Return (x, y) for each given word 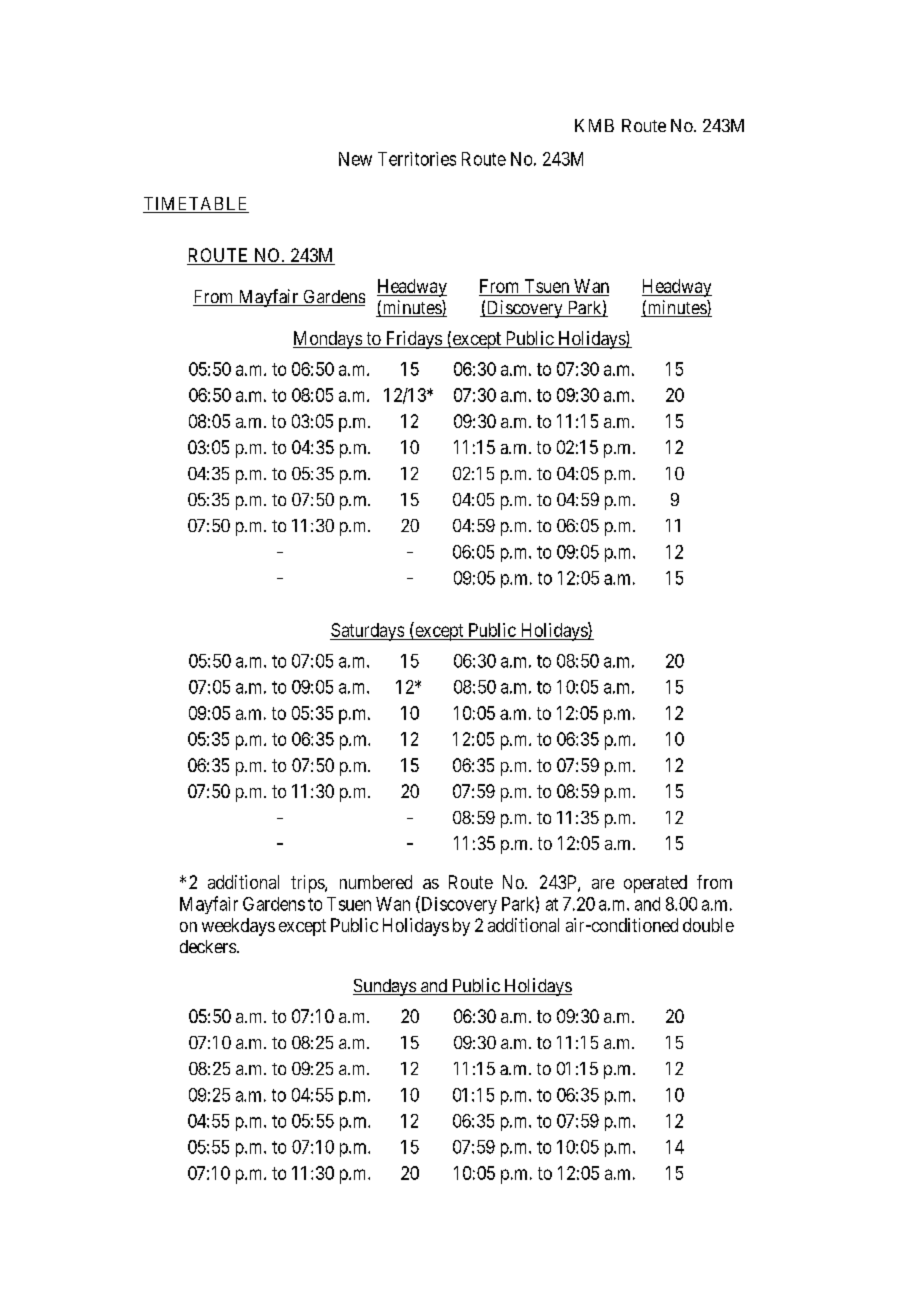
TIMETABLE (196, 205)
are (603, 884)
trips (308, 884)
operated (655, 884)
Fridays (413, 340)
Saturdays (367, 632)
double (708, 925)
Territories (417, 159)
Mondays (328, 340)
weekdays (238, 927)
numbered (376, 882)
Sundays (385, 987)
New (355, 159)
